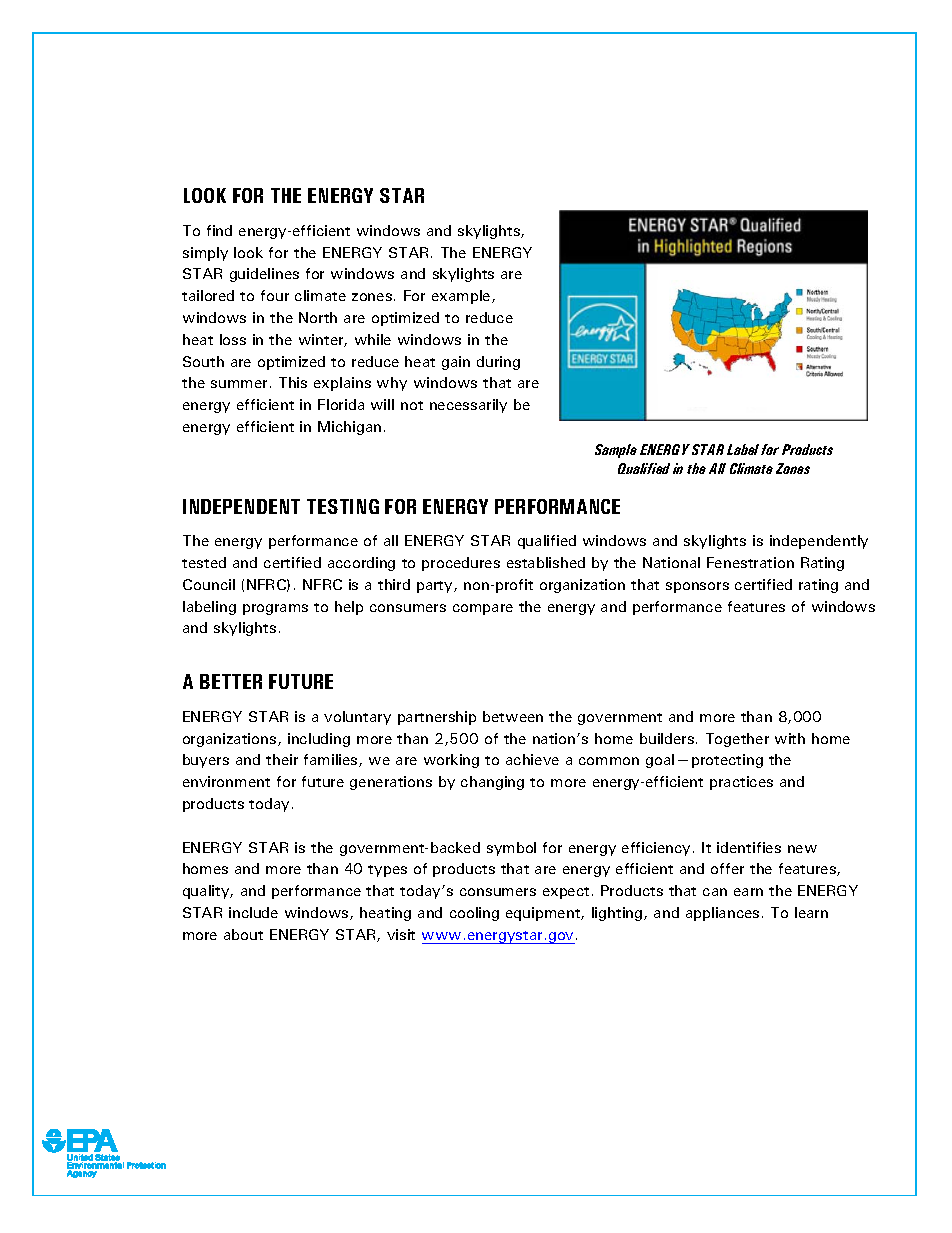 The image size is (952, 1233). What do you see at coordinates (343, 506) in the screenshot?
I see `TESTING` at bounding box center [343, 506].
